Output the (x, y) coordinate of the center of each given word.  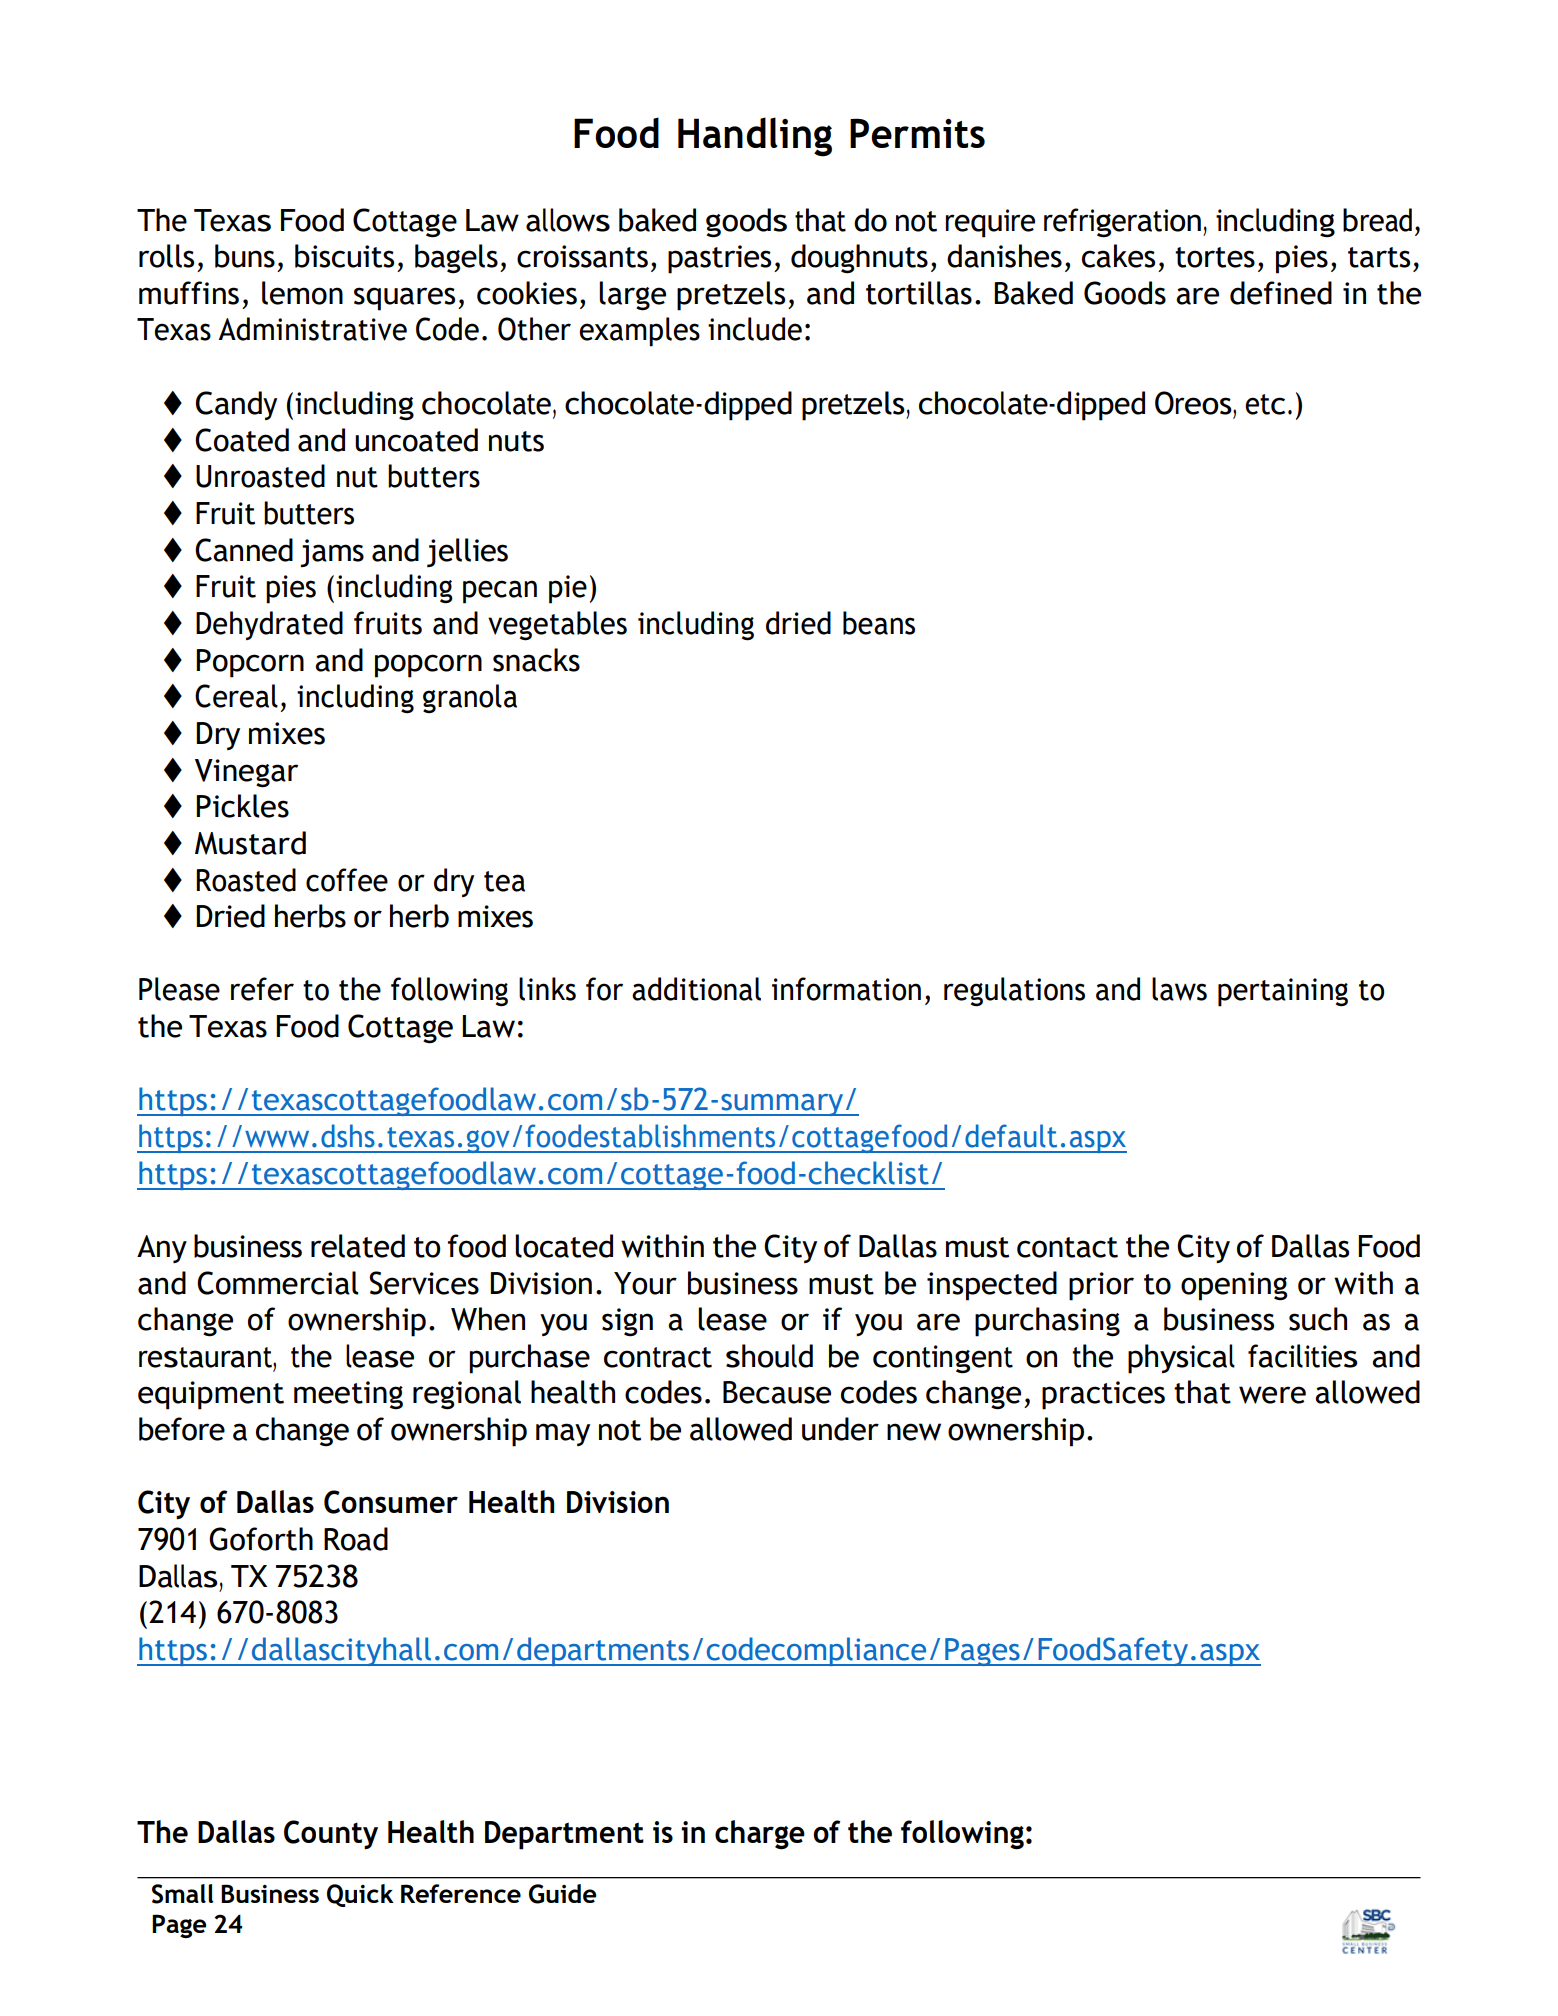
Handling (755, 137)
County (331, 1834)
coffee (347, 880)
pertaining (1283, 992)
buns (245, 256)
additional (696, 989)
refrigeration (1122, 223)
